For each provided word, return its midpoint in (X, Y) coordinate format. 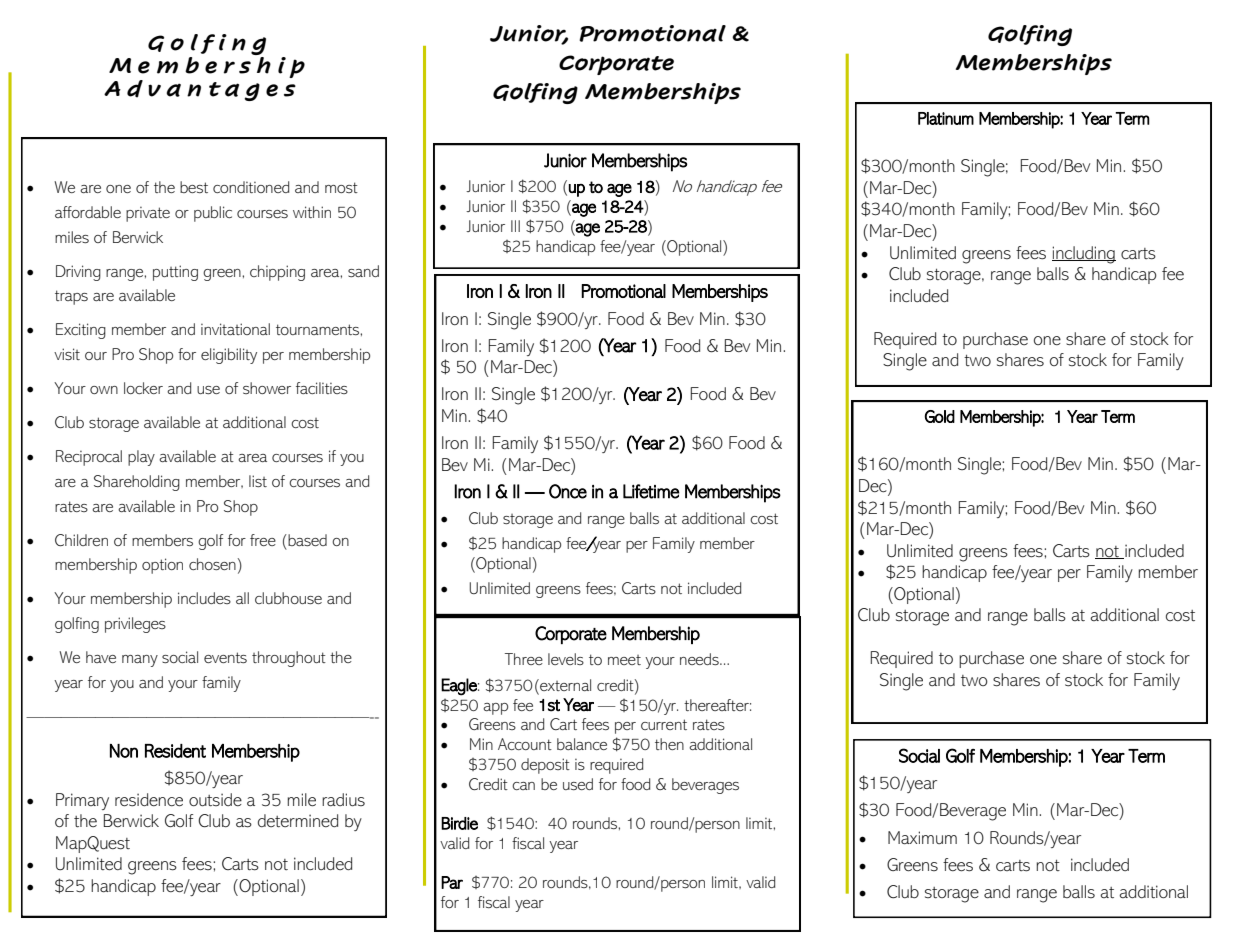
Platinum (946, 118)
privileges (135, 625)
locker (143, 388)
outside (215, 800)
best (194, 187)
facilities (322, 388)
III (515, 226)
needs (700, 659)
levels (566, 659)
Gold (940, 416)
